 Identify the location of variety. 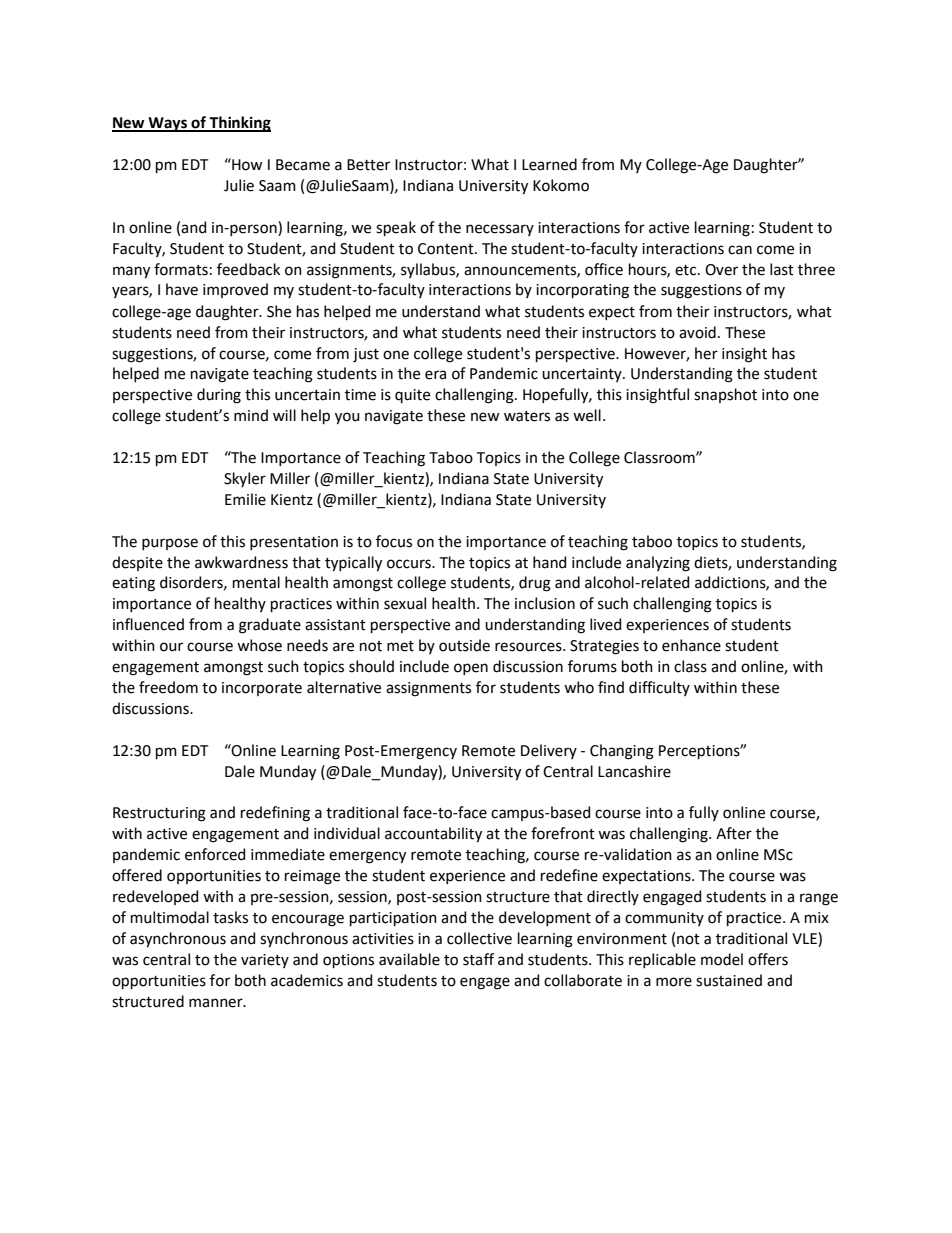
(265, 961).
